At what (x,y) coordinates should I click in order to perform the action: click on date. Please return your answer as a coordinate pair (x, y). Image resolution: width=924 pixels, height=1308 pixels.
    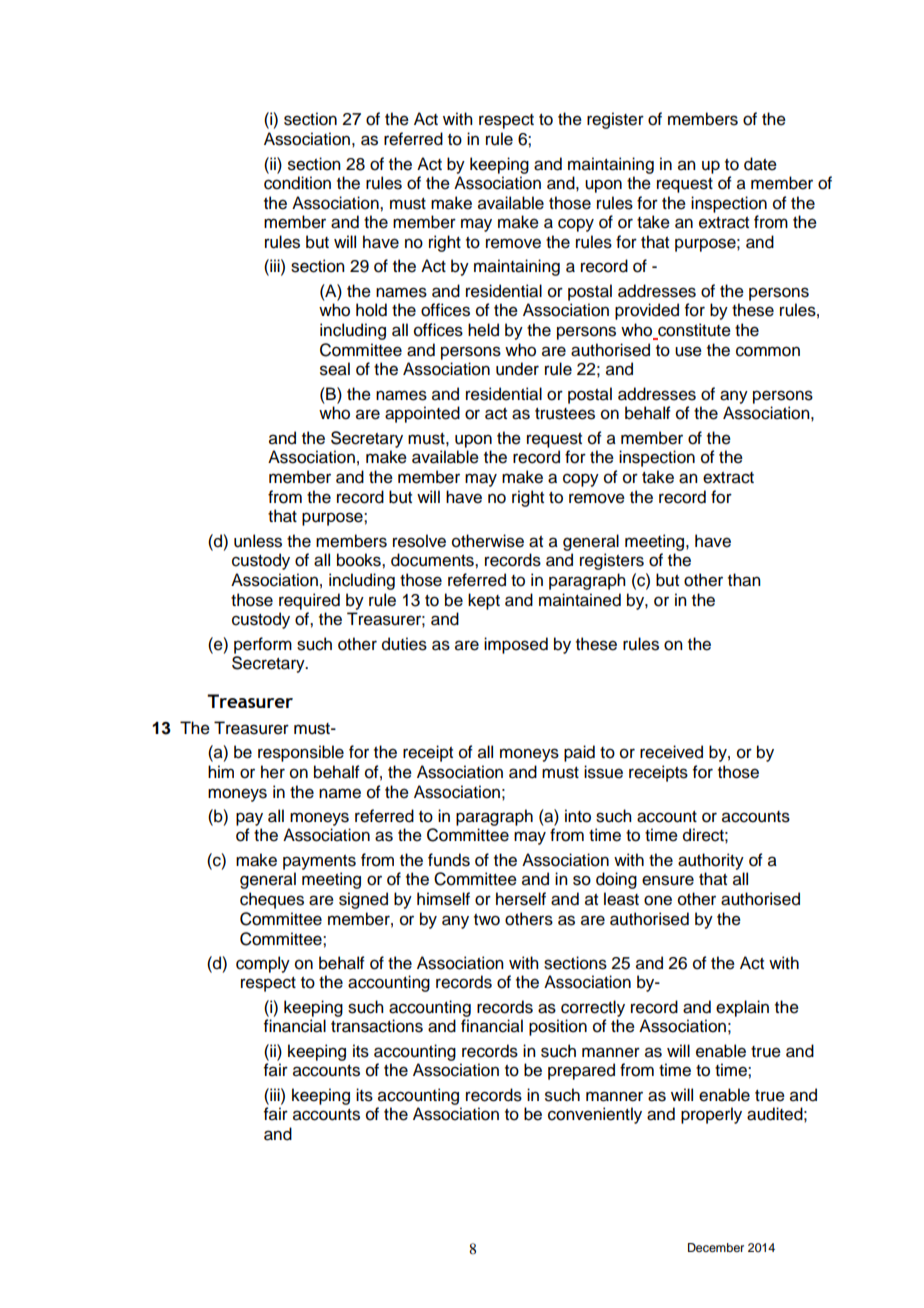
    Looking at the image, I should click on (760, 164).
